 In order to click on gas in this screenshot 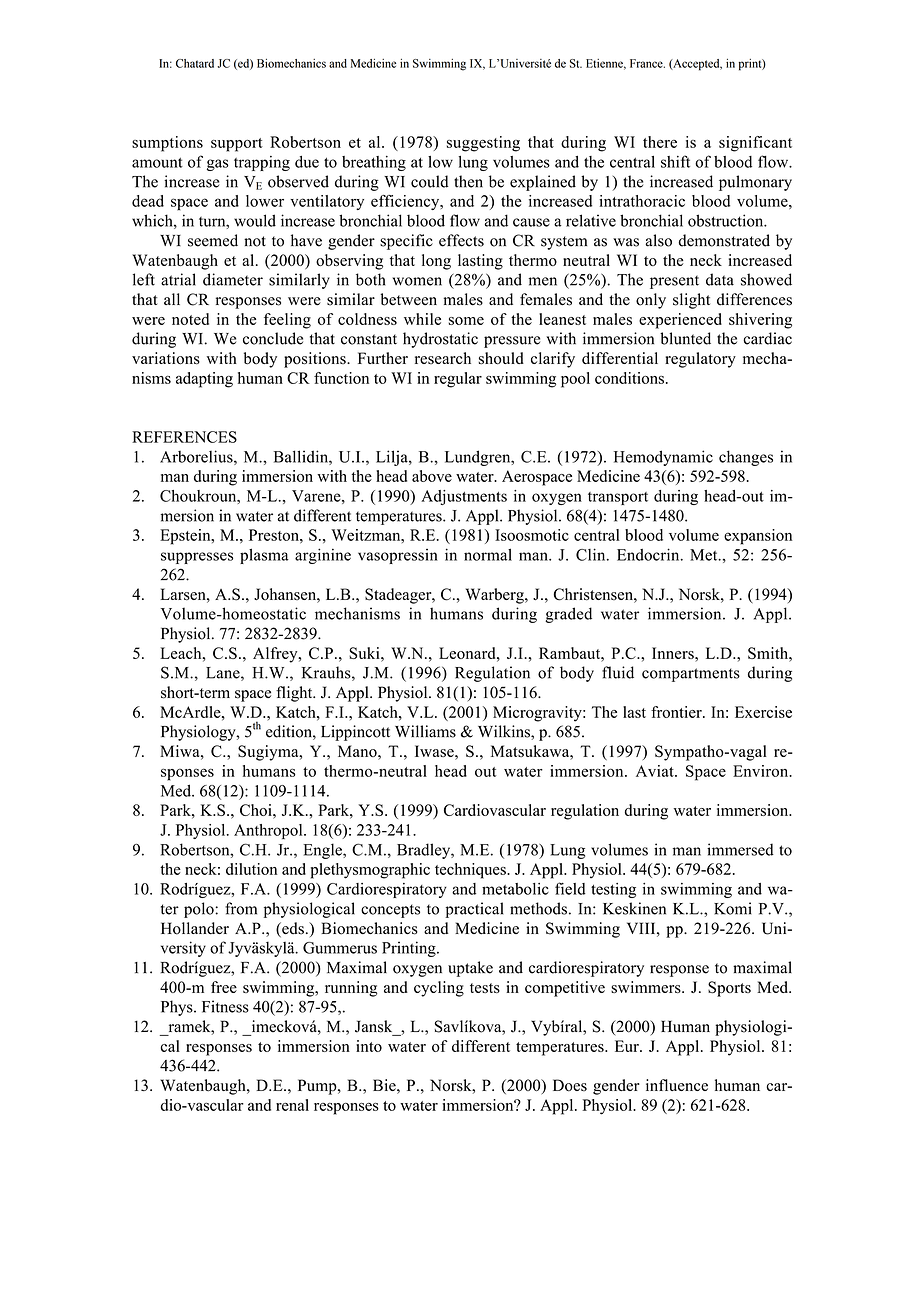, I will do `click(218, 165)`.
